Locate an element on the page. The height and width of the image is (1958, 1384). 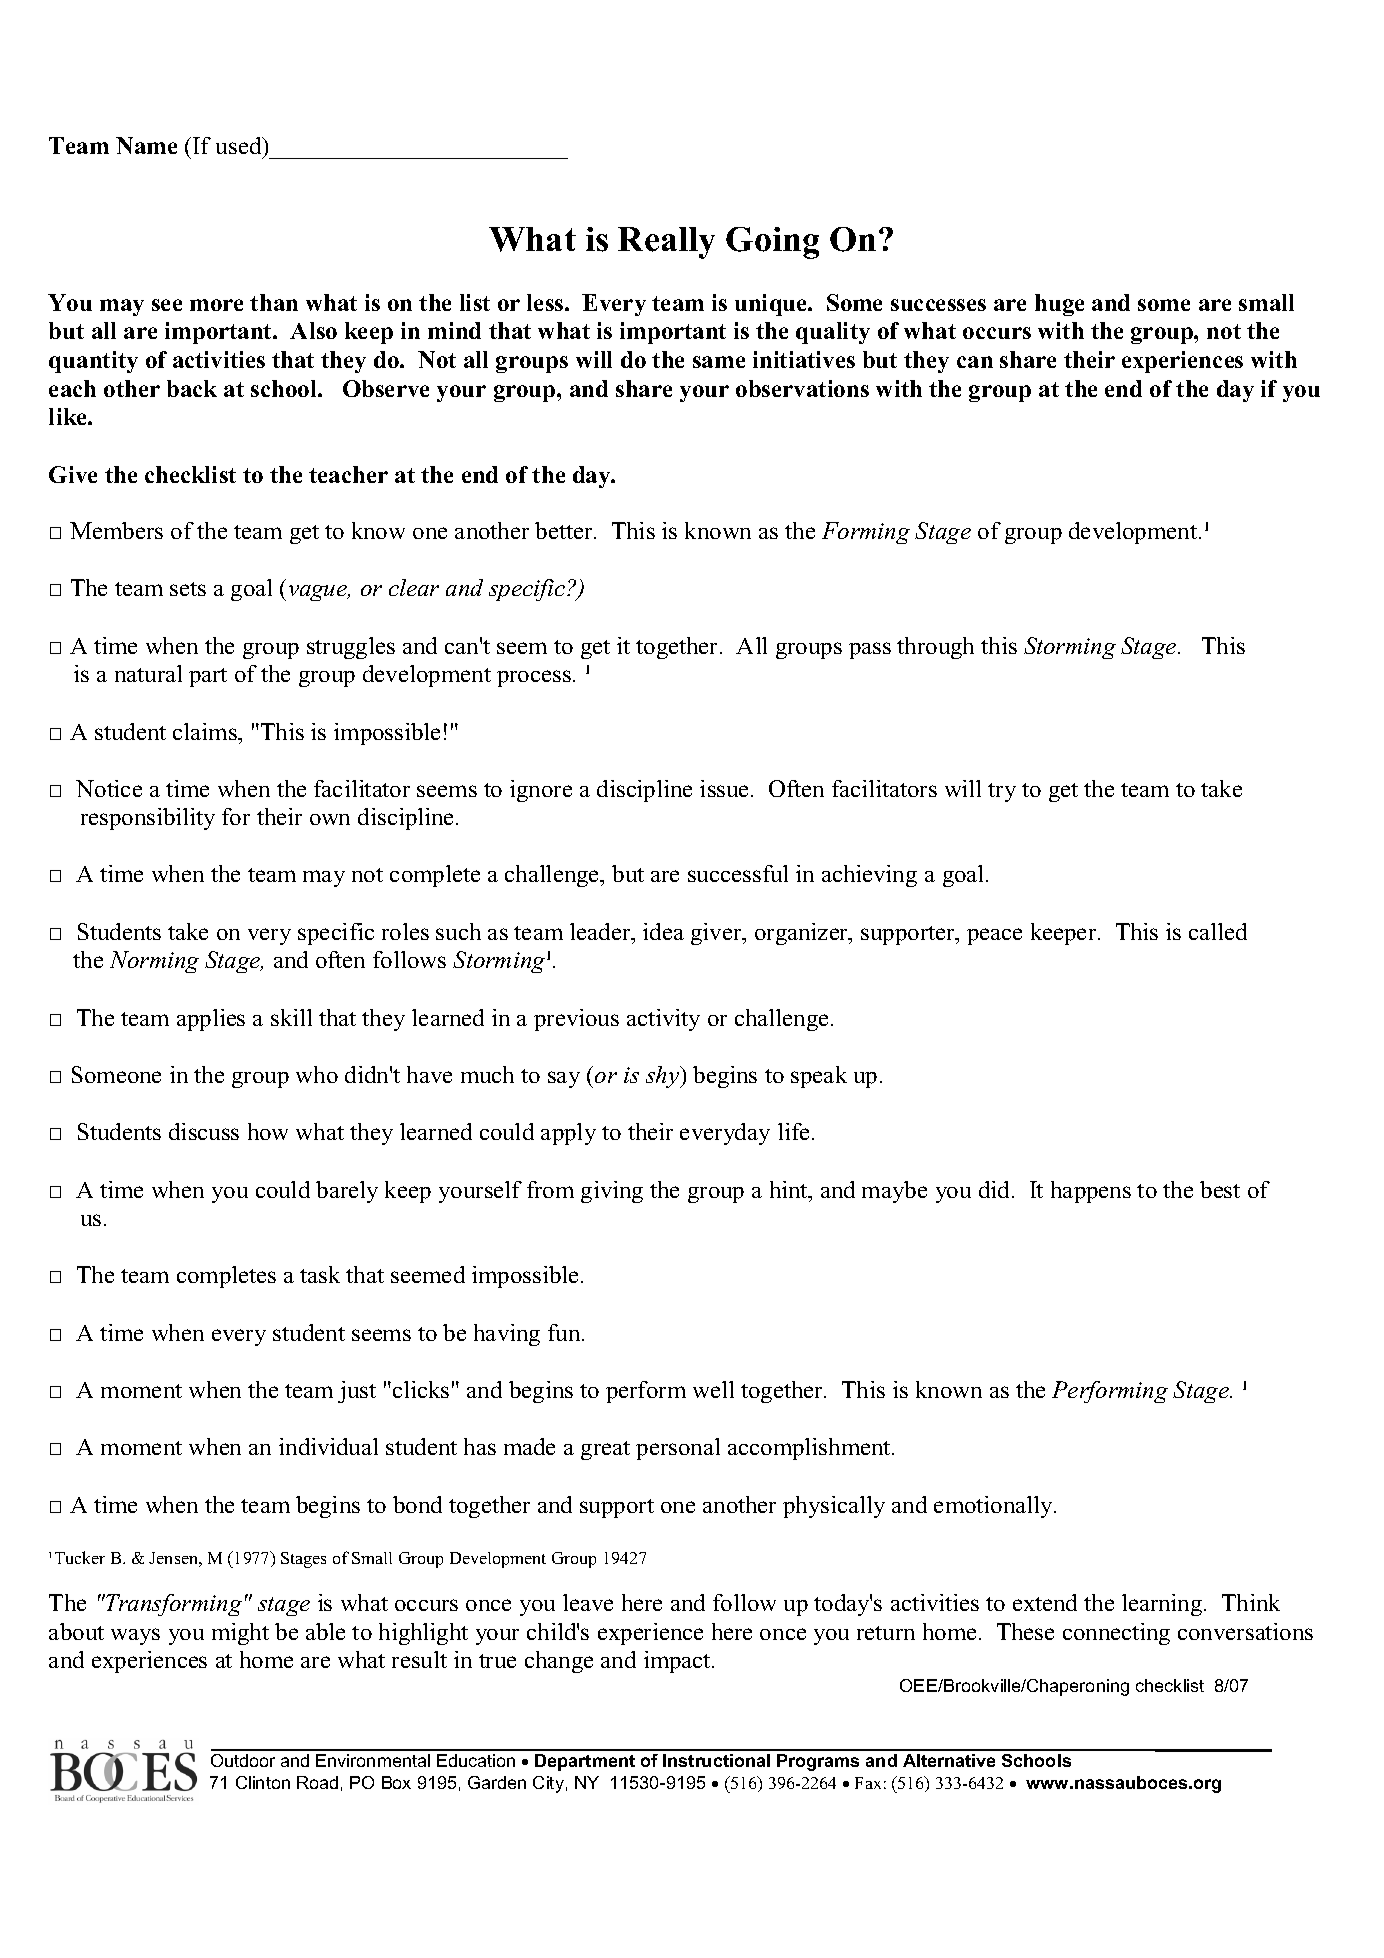
Outdoor is located at coordinates (243, 1760).
